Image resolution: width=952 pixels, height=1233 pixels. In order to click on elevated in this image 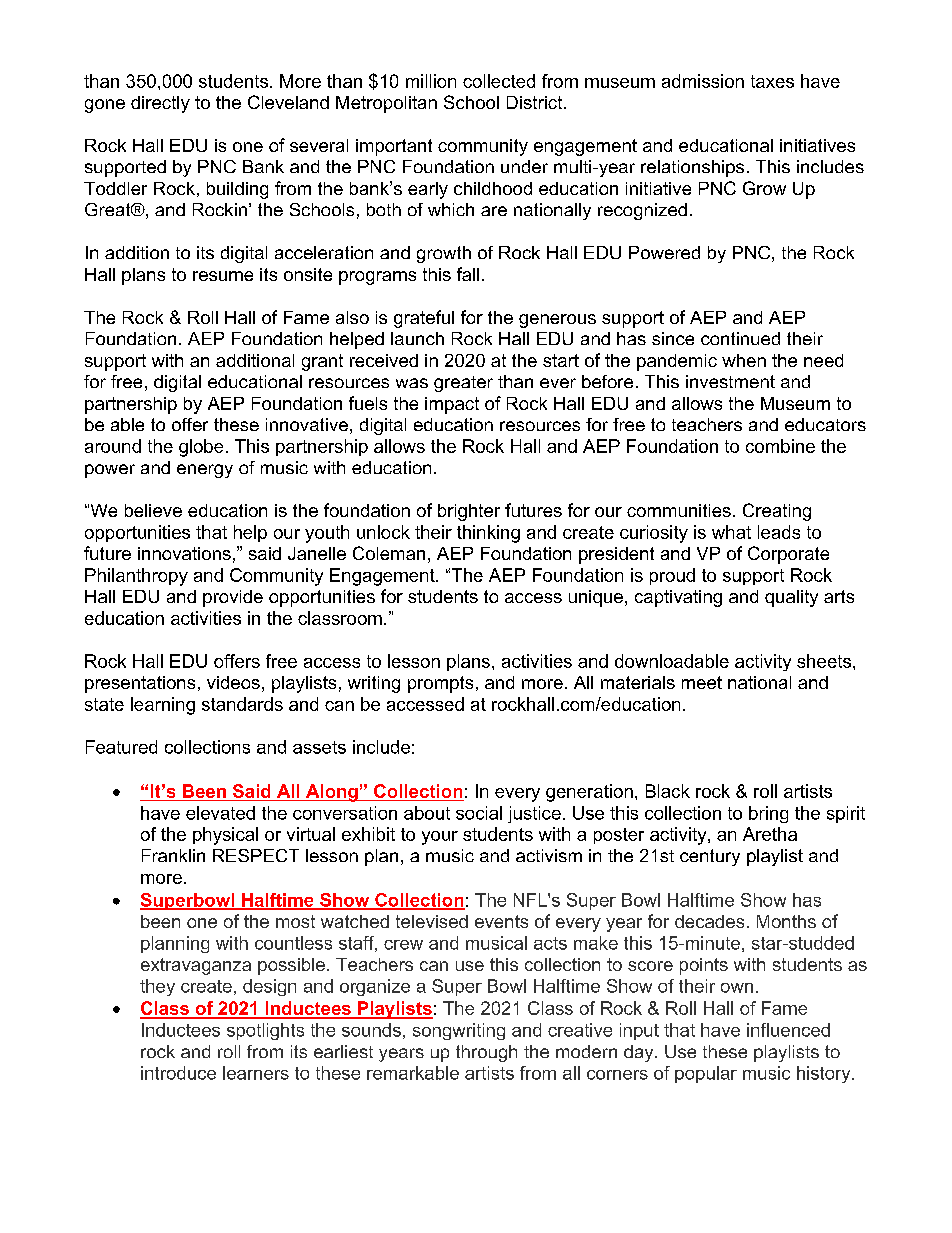, I will do `click(220, 813)`.
